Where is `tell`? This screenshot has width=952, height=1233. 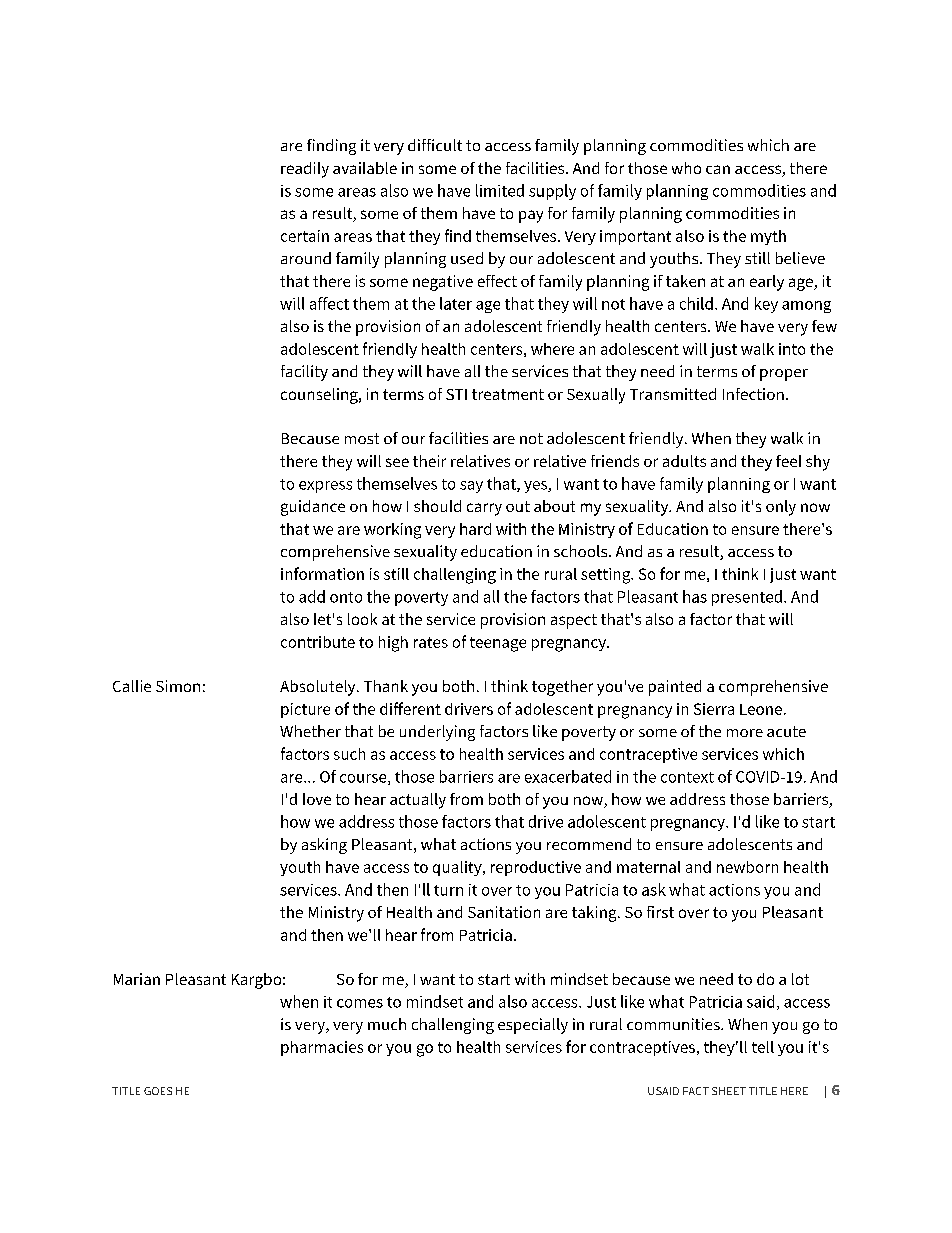
tell is located at coordinates (763, 1047).
